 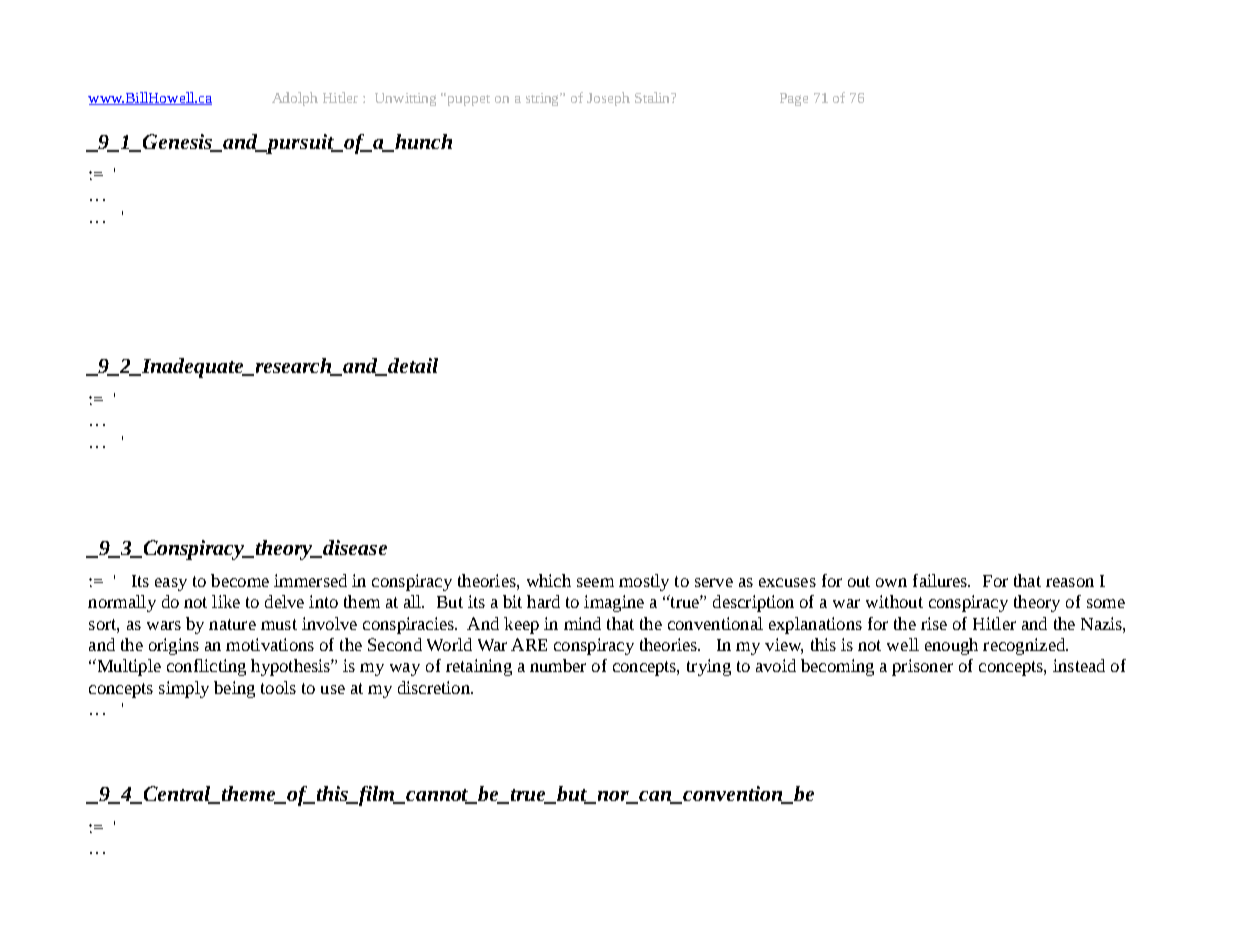 What do you see at coordinates (941, 580) in the page?
I see `failures` at bounding box center [941, 580].
